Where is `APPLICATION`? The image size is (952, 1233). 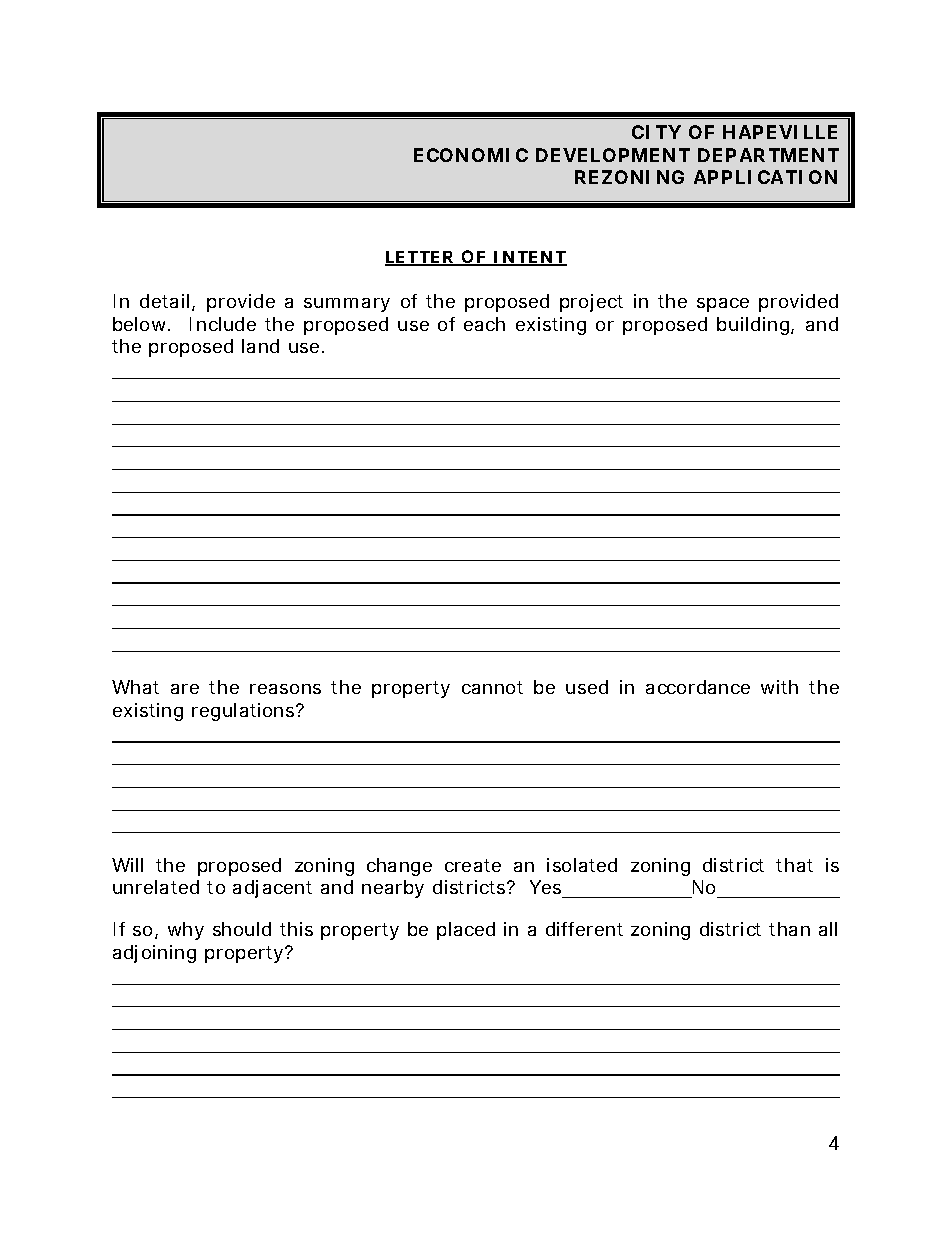 APPLICATION is located at coordinates (765, 177).
